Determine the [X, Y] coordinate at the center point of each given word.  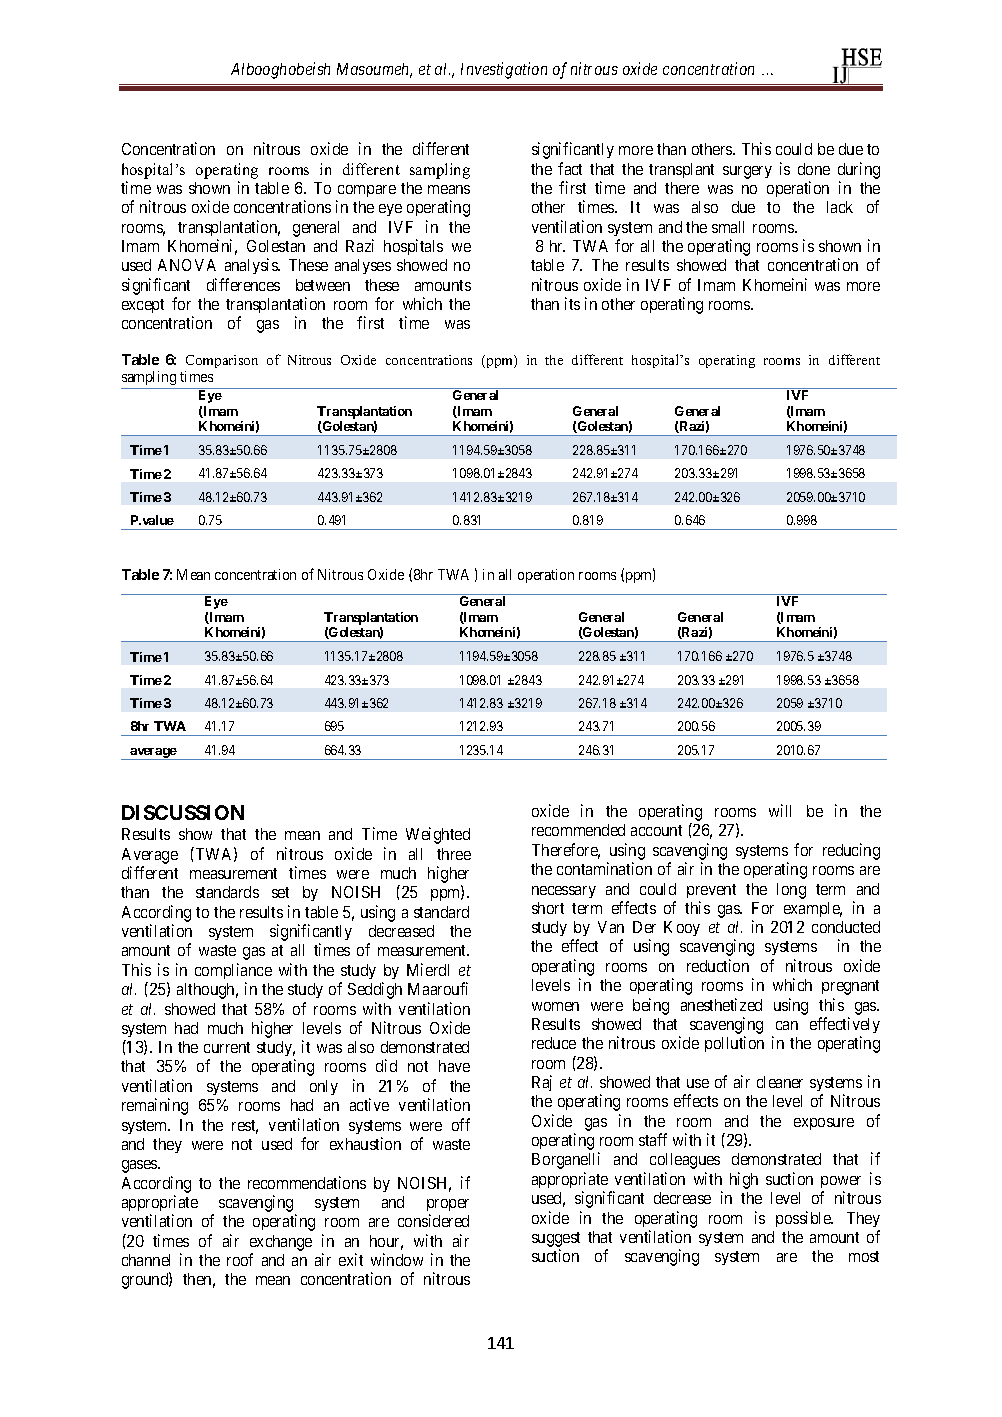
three [454, 854]
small [728, 227]
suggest [556, 1239]
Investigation [504, 70]
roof [240, 1259]
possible [804, 1219]
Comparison [222, 361]
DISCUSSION [183, 812]
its [572, 303]
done [814, 169]
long [791, 891]
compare [367, 191]
